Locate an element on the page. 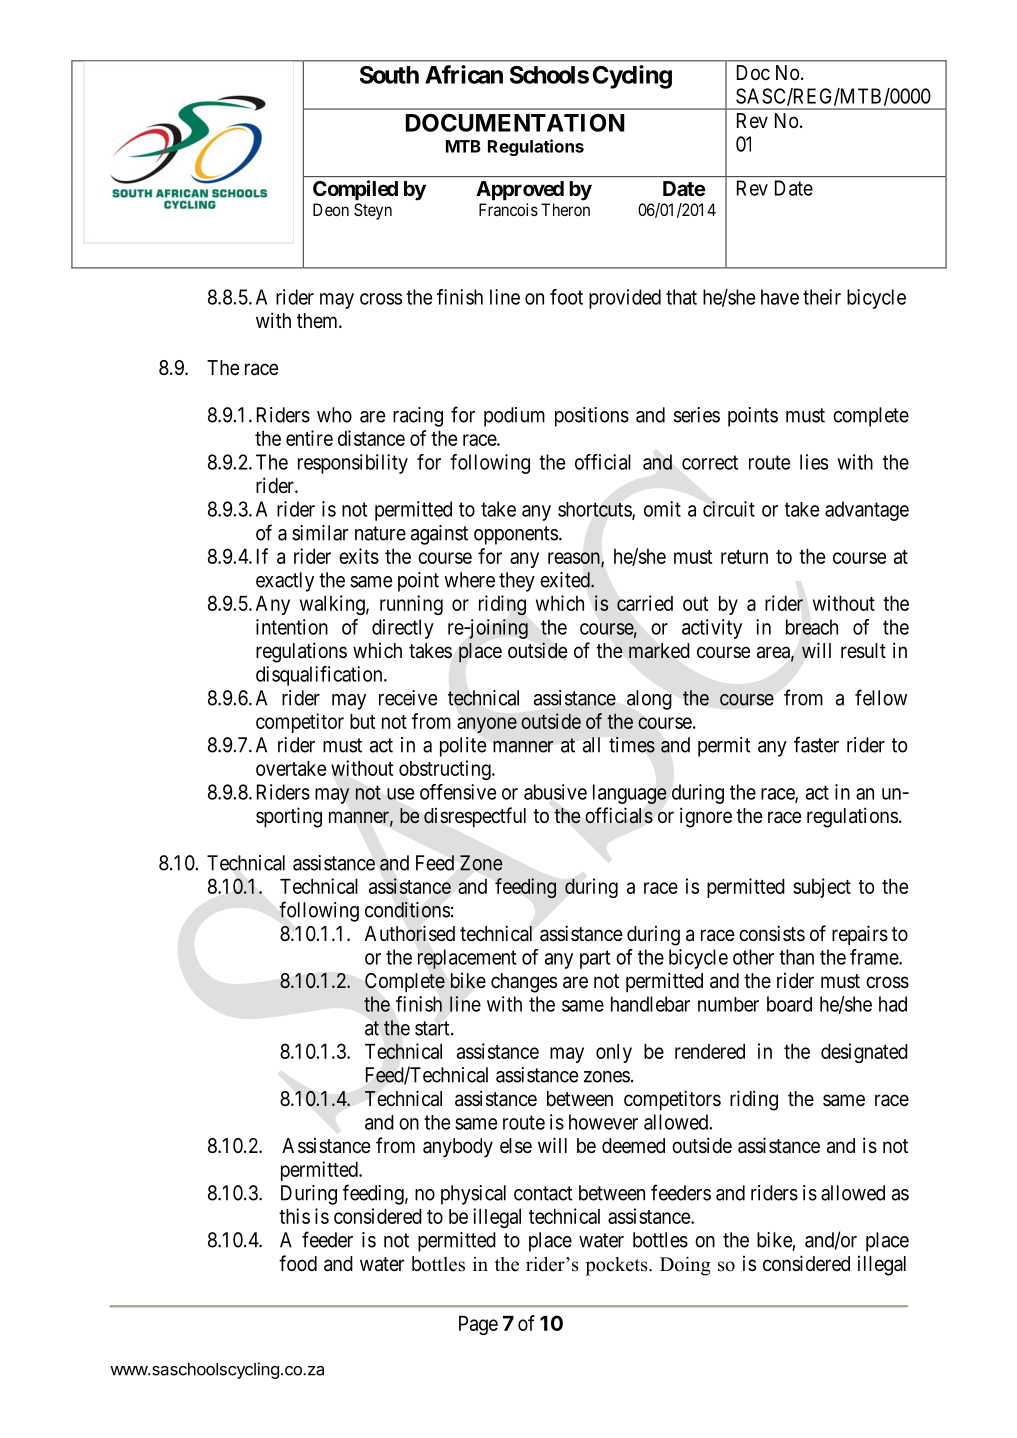  faster is located at coordinates (816, 744).
